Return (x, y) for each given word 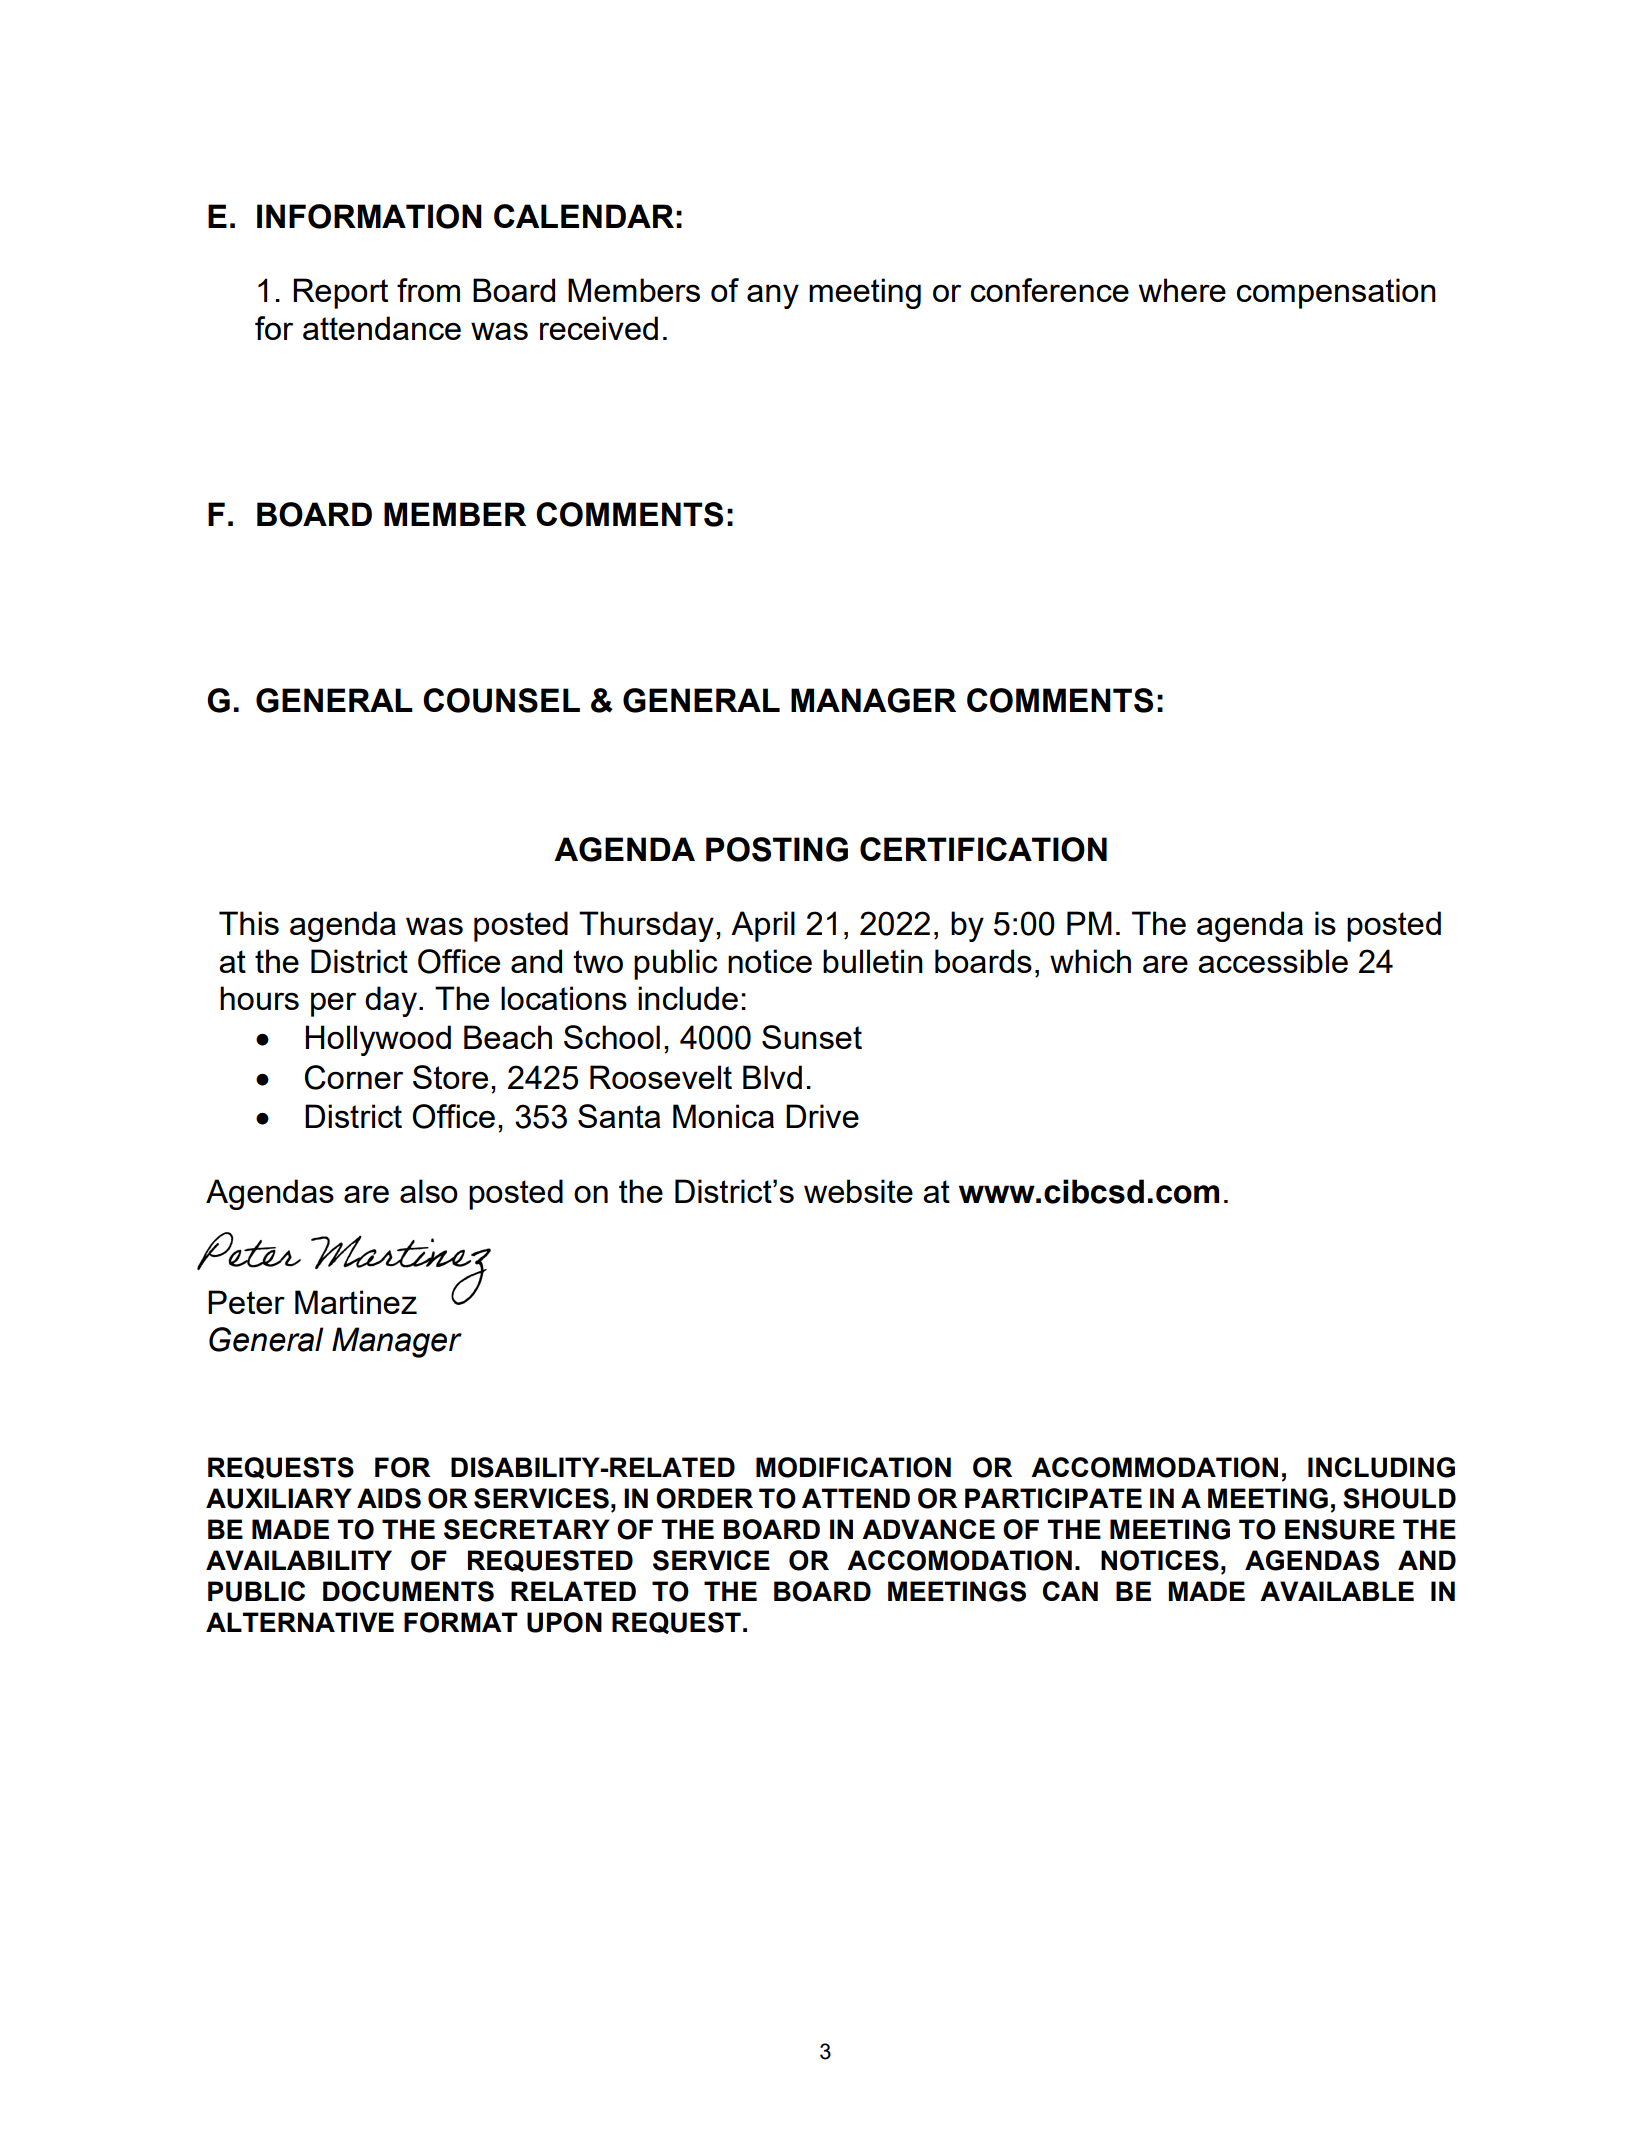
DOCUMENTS (408, 1591)
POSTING (777, 849)
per (333, 1004)
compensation (1336, 293)
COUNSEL (501, 700)
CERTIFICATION (983, 849)
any (773, 296)
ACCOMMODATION (1154, 1467)
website (858, 1191)
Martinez (356, 1302)
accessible (1273, 961)
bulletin (873, 961)
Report (340, 293)
